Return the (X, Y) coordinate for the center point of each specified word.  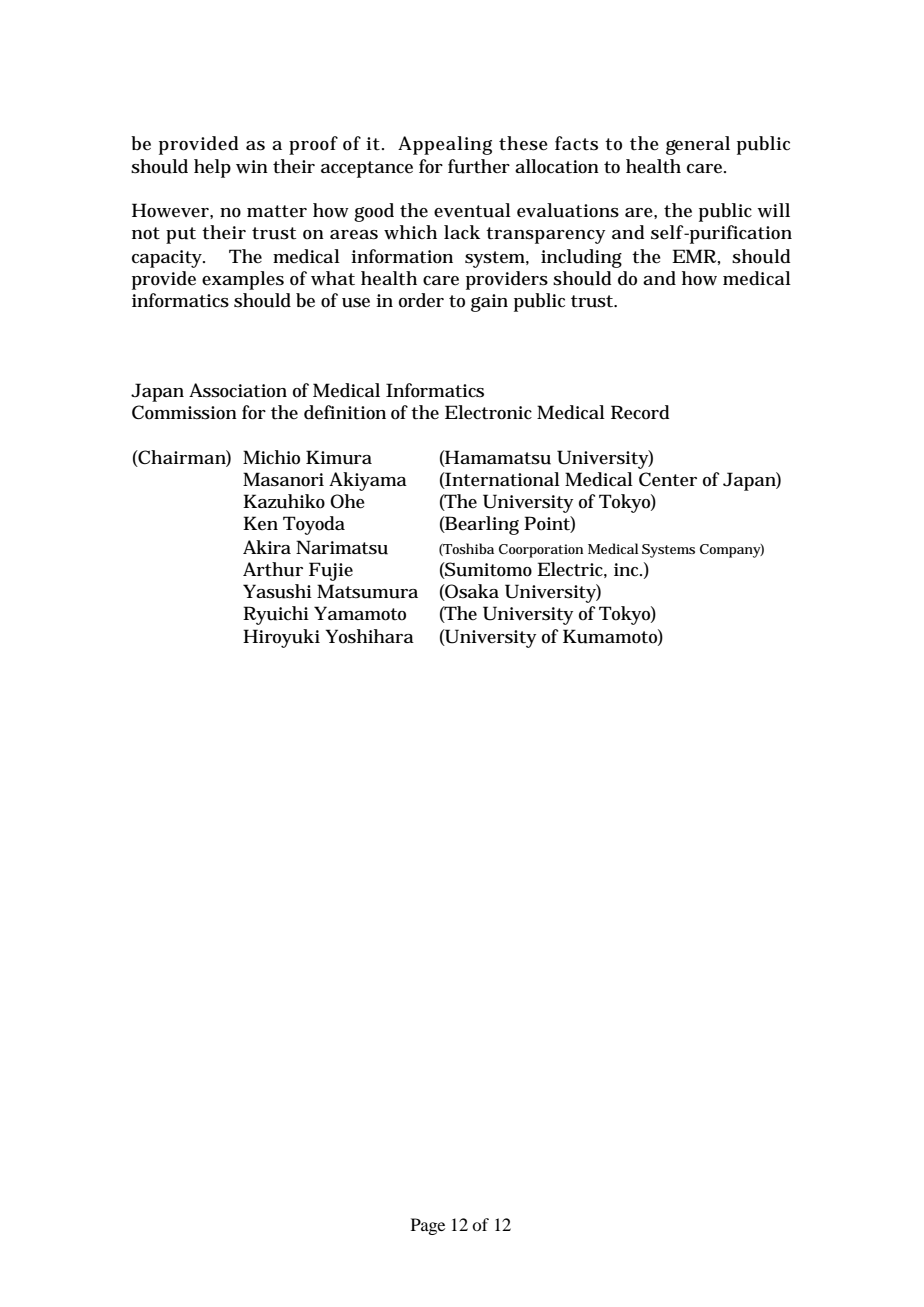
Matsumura (367, 591)
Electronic (488, 412)
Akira (267, 547)
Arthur (273, 569)
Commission (184, 412)
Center (668, 479)
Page (428, 1226)
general (698, 145)
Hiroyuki (281, 638)
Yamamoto (360, 613)
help (212, 168)
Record (640, 412)
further (479, 166)
